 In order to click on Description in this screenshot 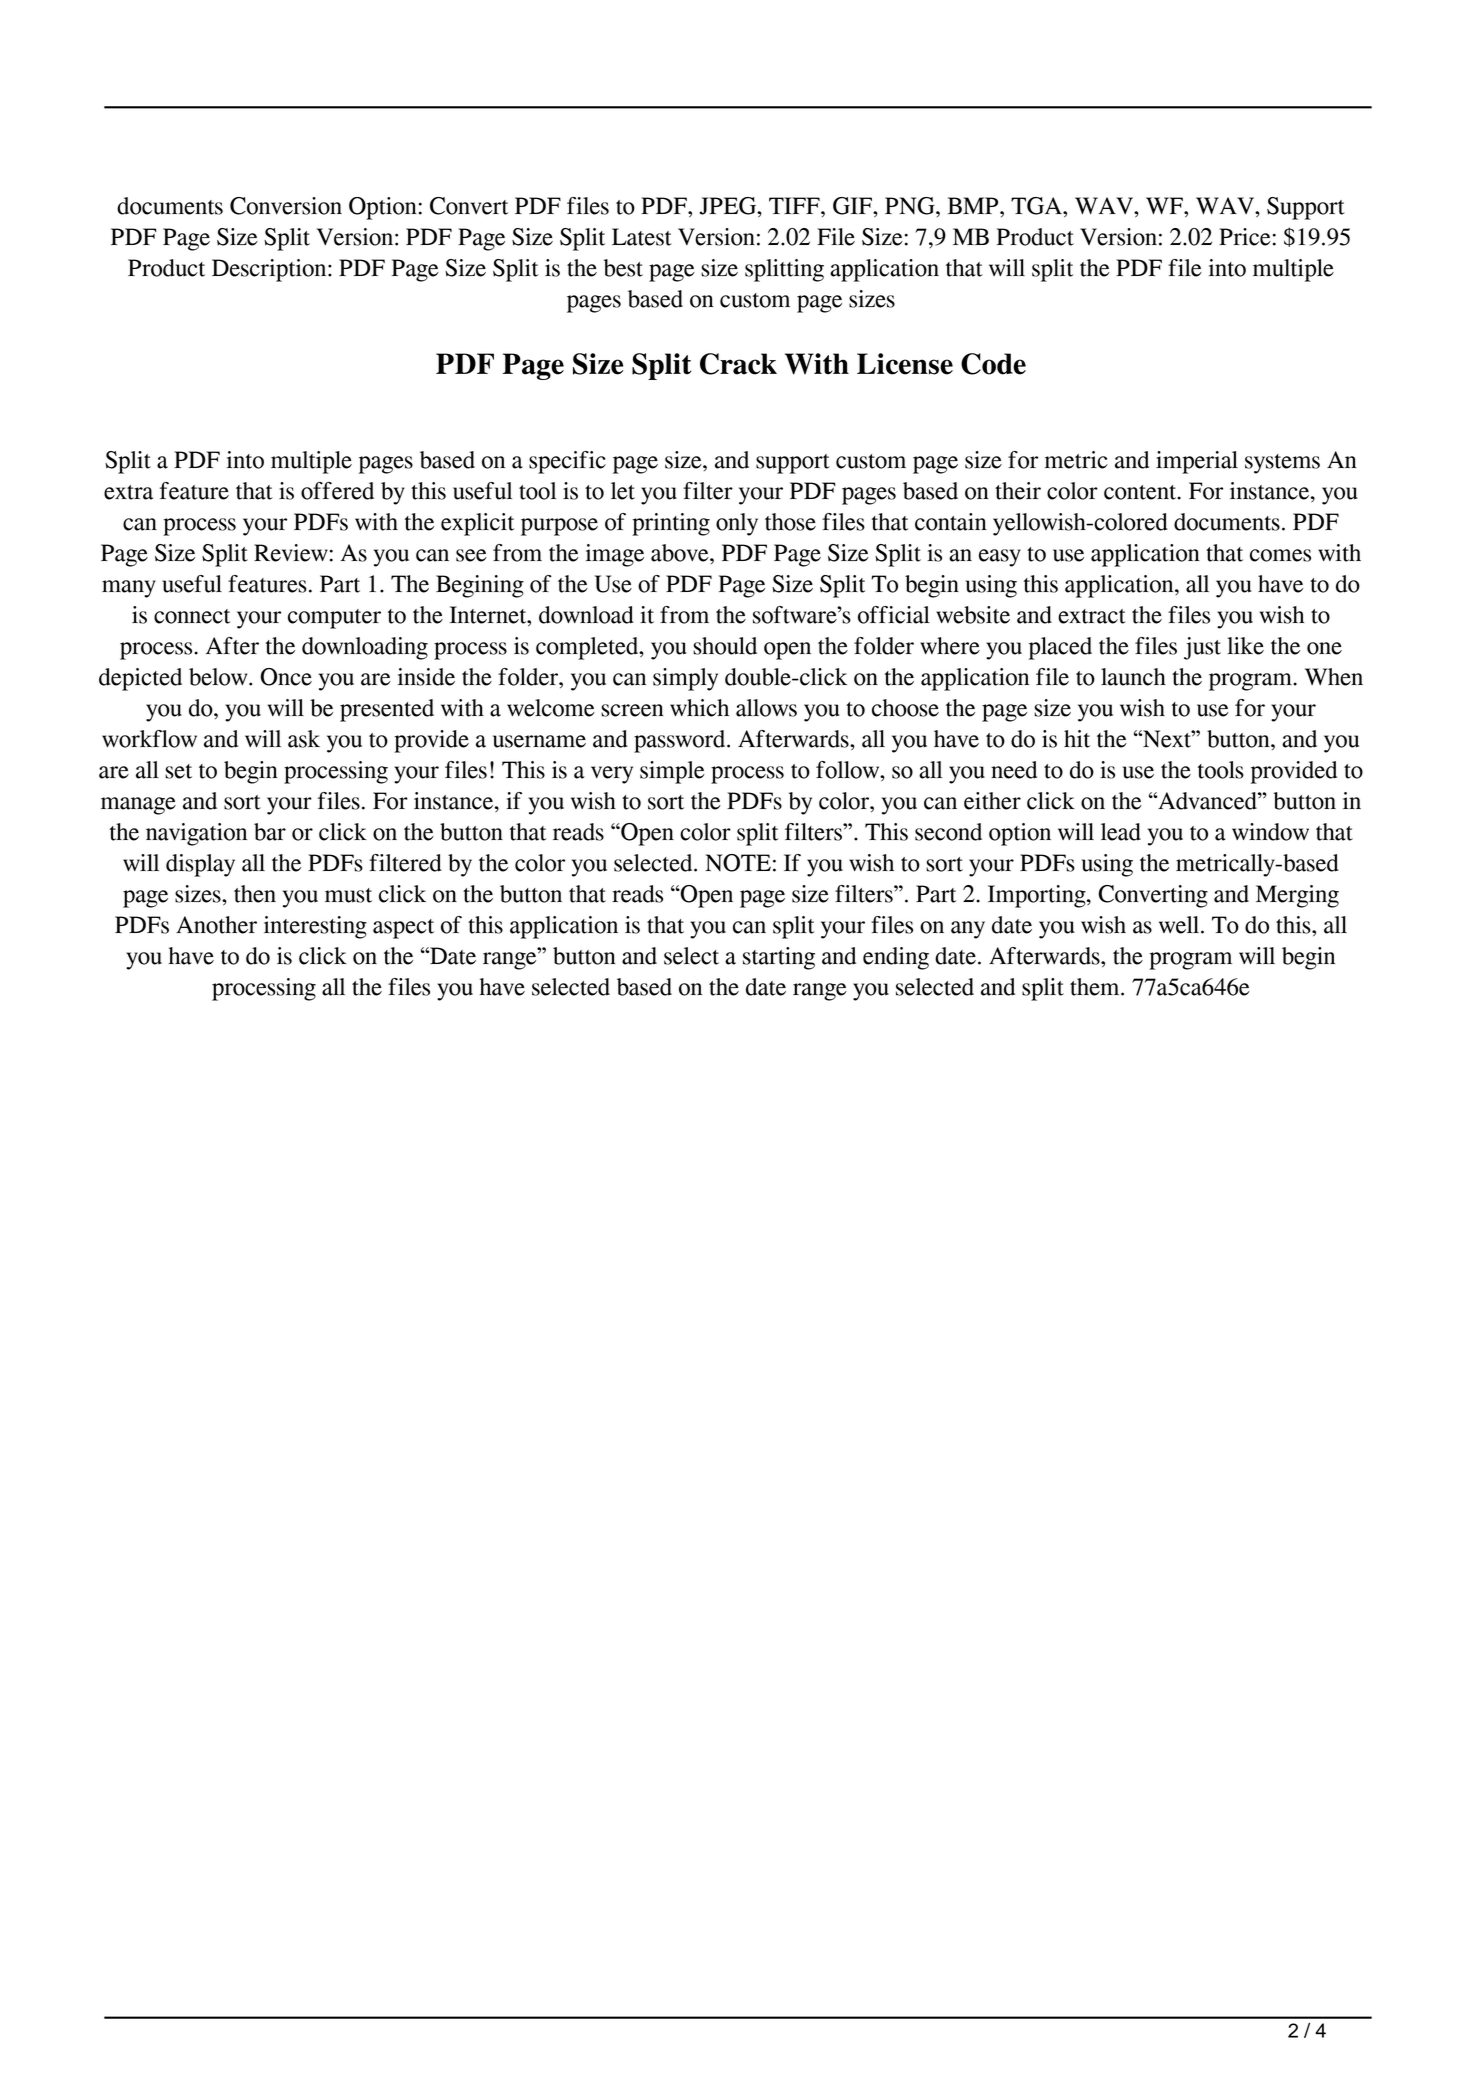, I will do `click(270, 270)`.
